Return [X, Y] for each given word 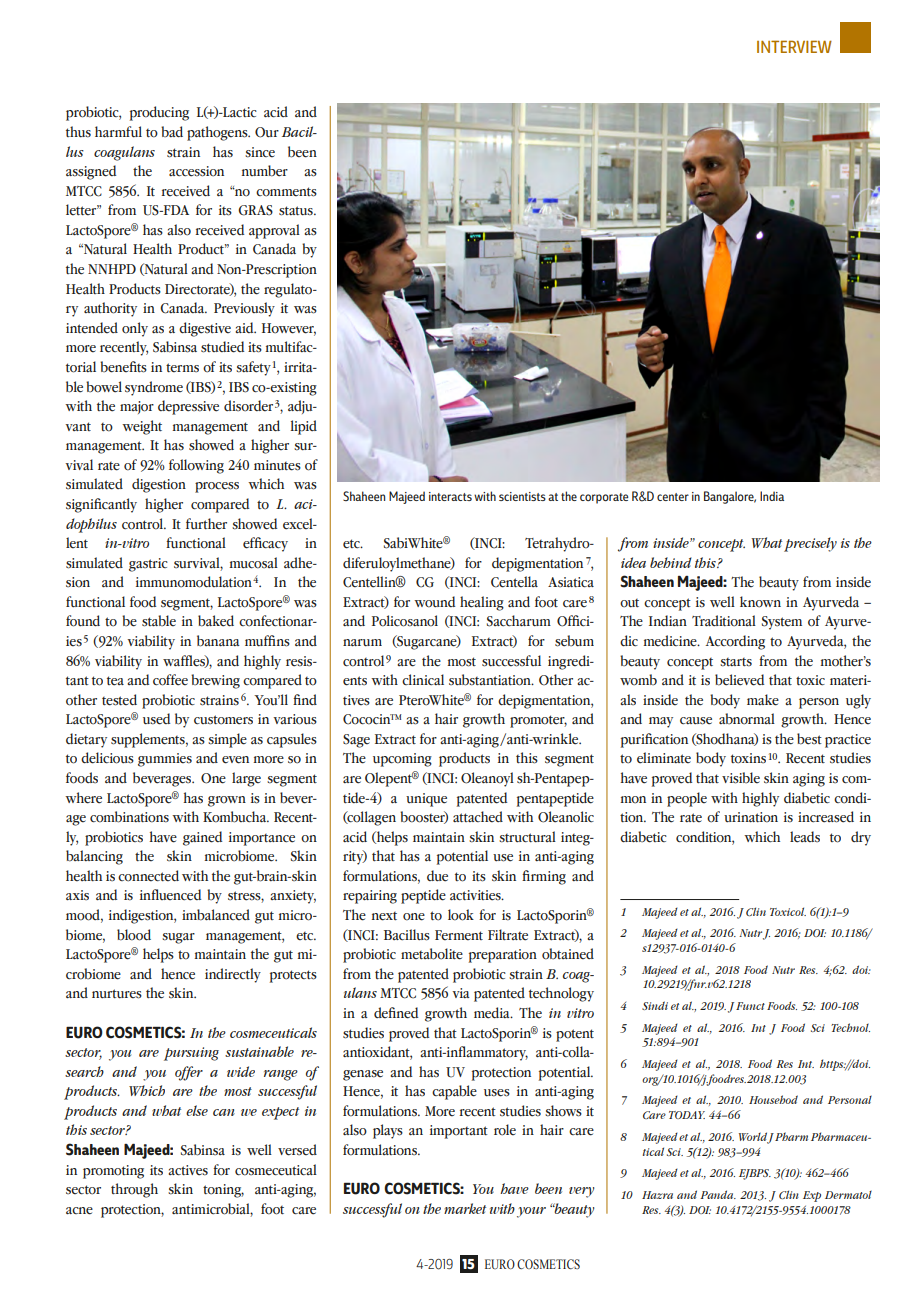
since [260, 152]
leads [805, 837]
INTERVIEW [794, 46]
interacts [450, 496]
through [134, 1190]
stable [159, 621]
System [782, 623]
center [673, 497]
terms [182, 368]
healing [482, 603]
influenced [170, 895]
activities [476, 895]
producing [159, 113]
